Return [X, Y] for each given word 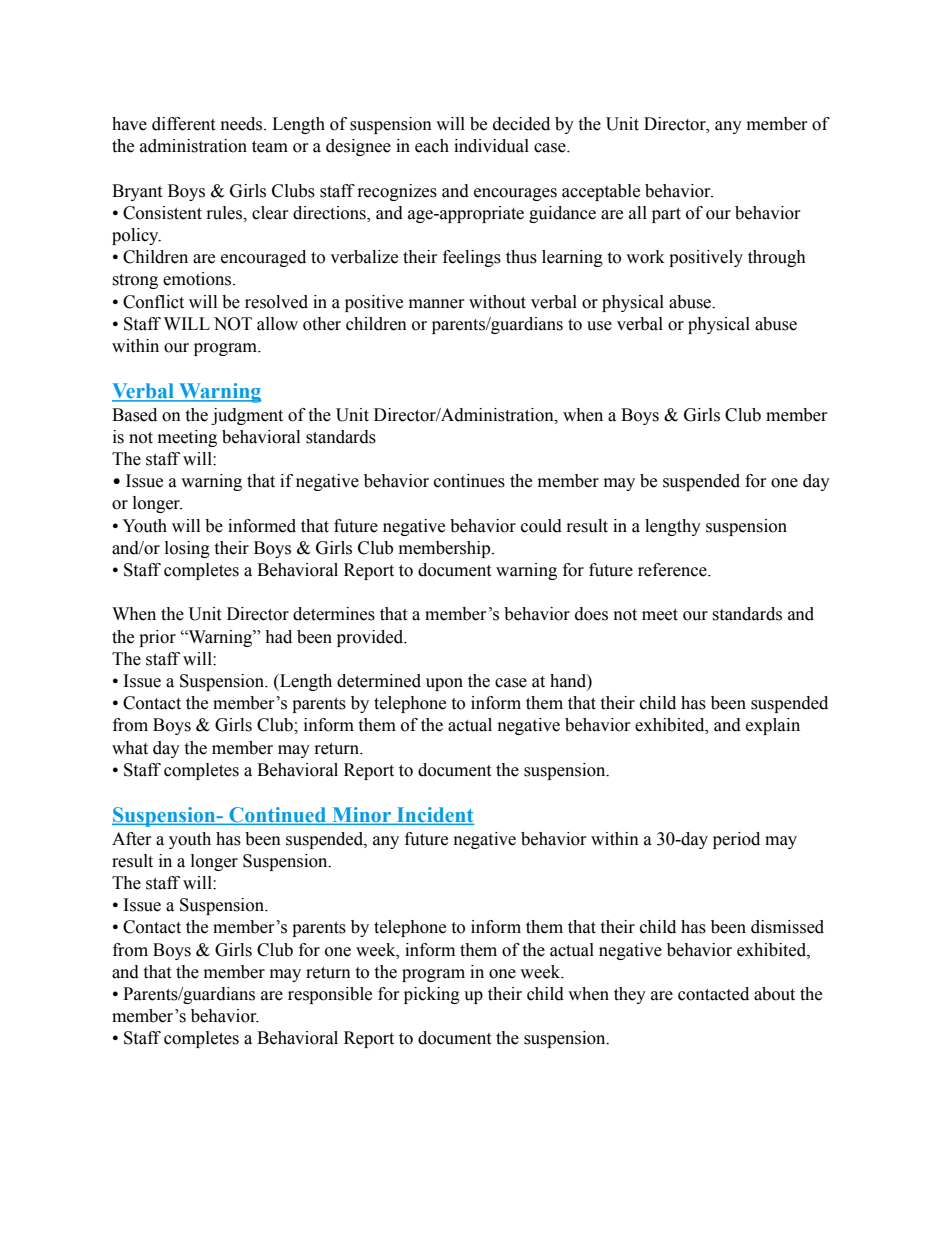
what [130, 748]
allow [277, 324]
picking [432, 995]
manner [437, 304]
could [541, 526]
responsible [330, 995]
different [183, 124]
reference [673, 570]
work [645, 257]
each [432, 146]
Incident [434, 816]
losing [187, 549]
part [666, 215]
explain [773, 726]
